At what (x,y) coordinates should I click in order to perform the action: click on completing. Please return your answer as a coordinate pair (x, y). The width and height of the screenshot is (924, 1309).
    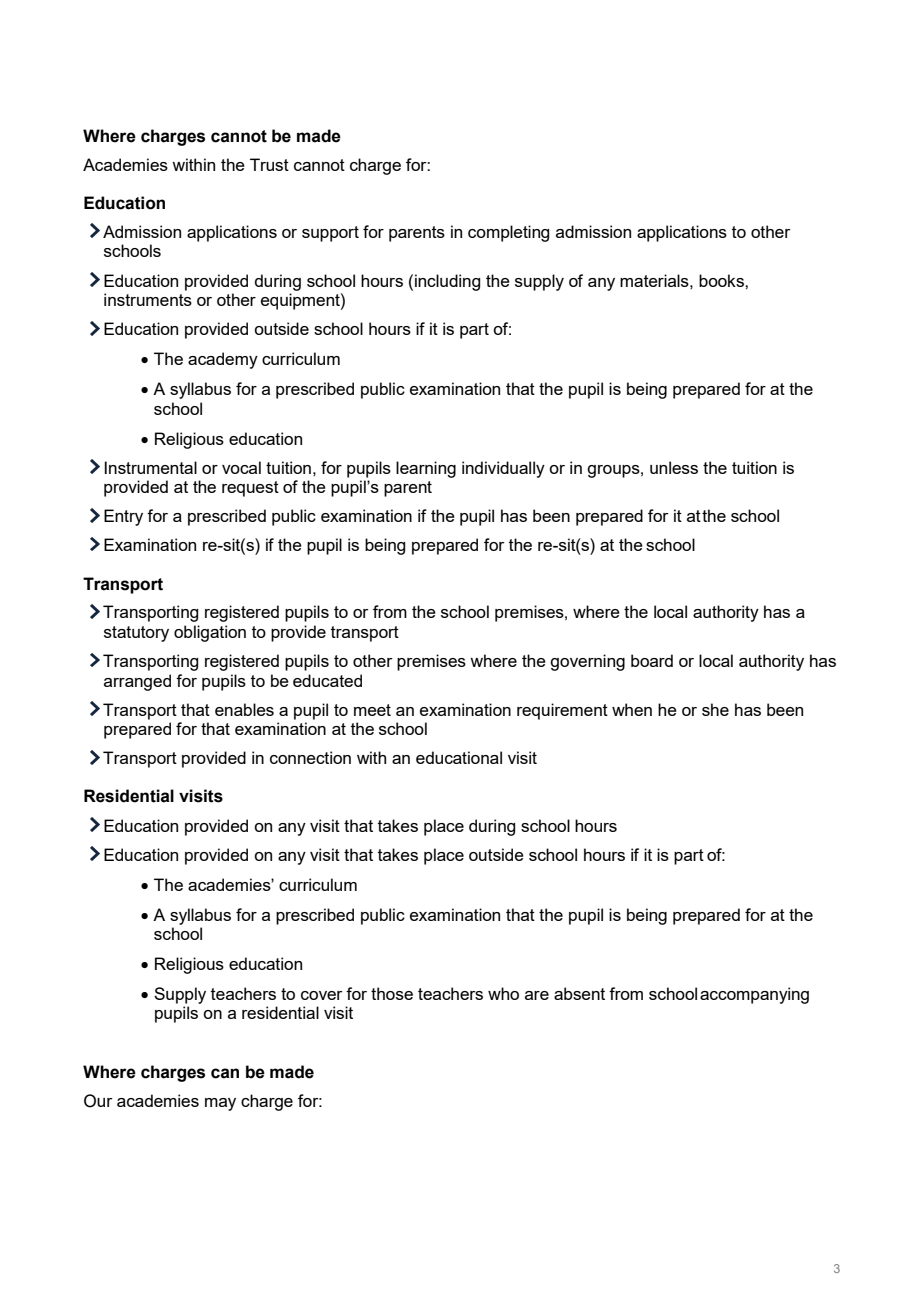
    Looking at the image, I should click on (508, 233).
